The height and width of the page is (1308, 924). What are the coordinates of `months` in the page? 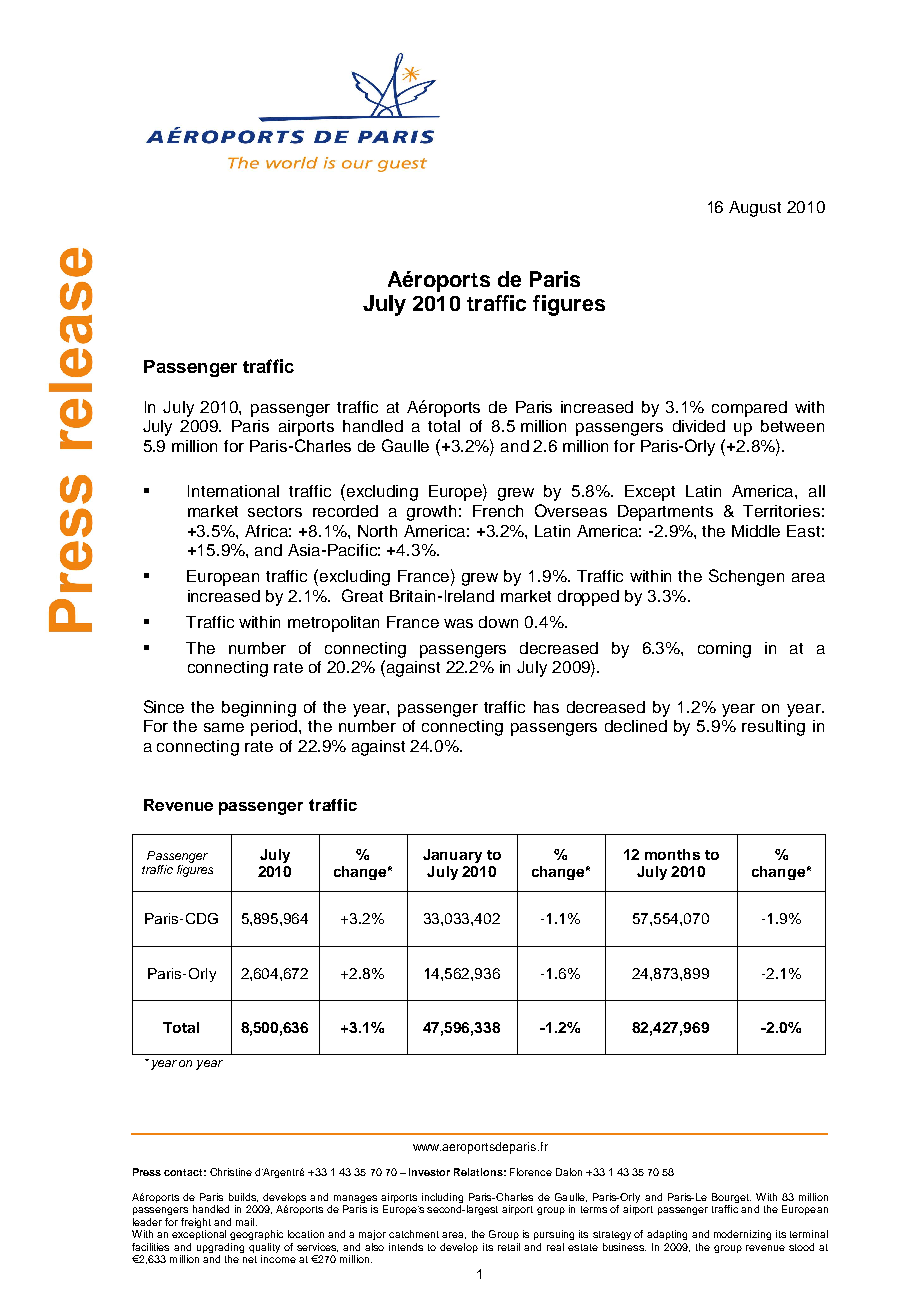 It's located at (672, 854).
